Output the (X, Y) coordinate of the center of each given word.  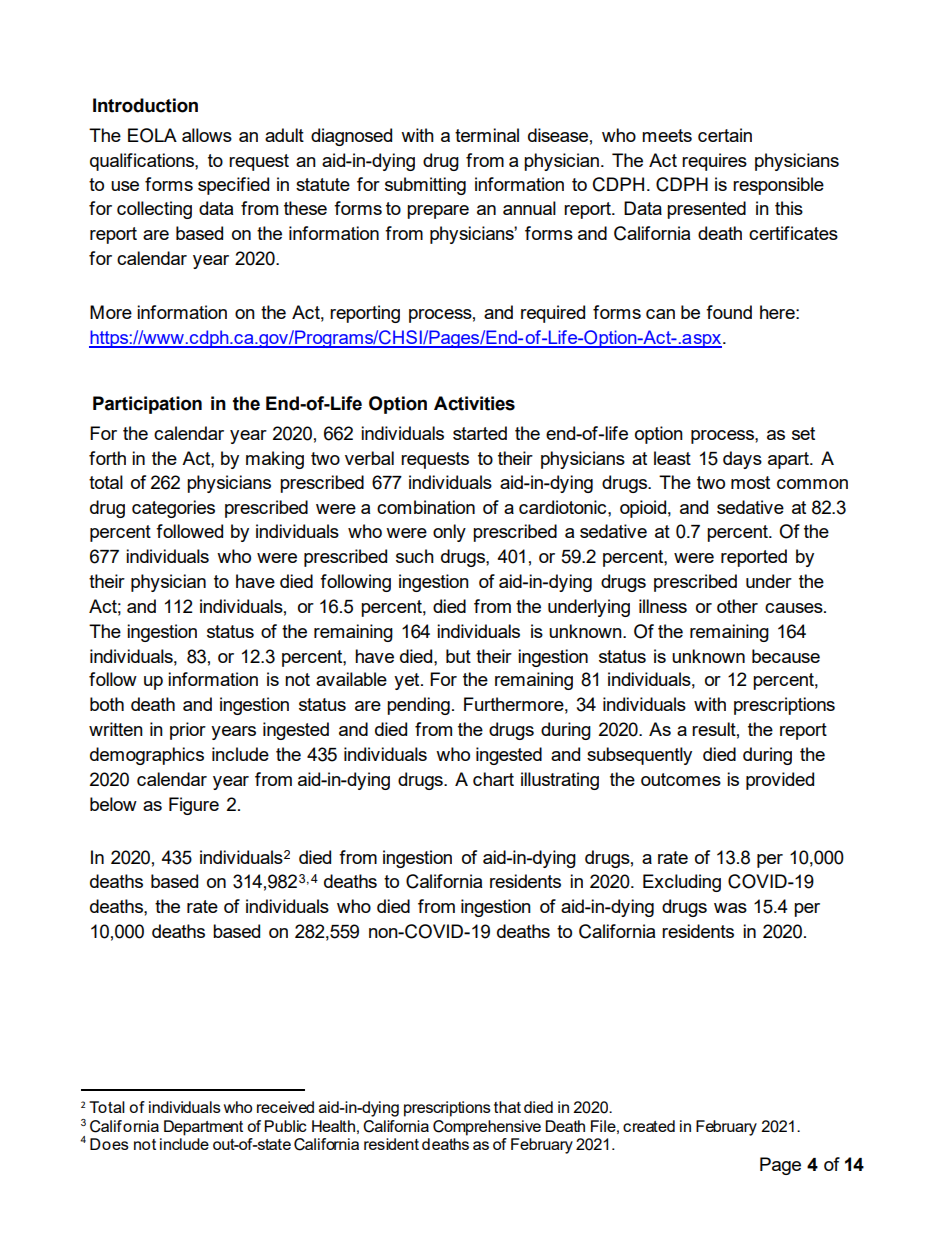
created (649, 1126)
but (458, 656)
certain (725, 135)
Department (203, 1128)
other (737, 606)
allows (207, 135)
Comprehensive (487, 1128)
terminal (487, 135)
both (107, 704)
